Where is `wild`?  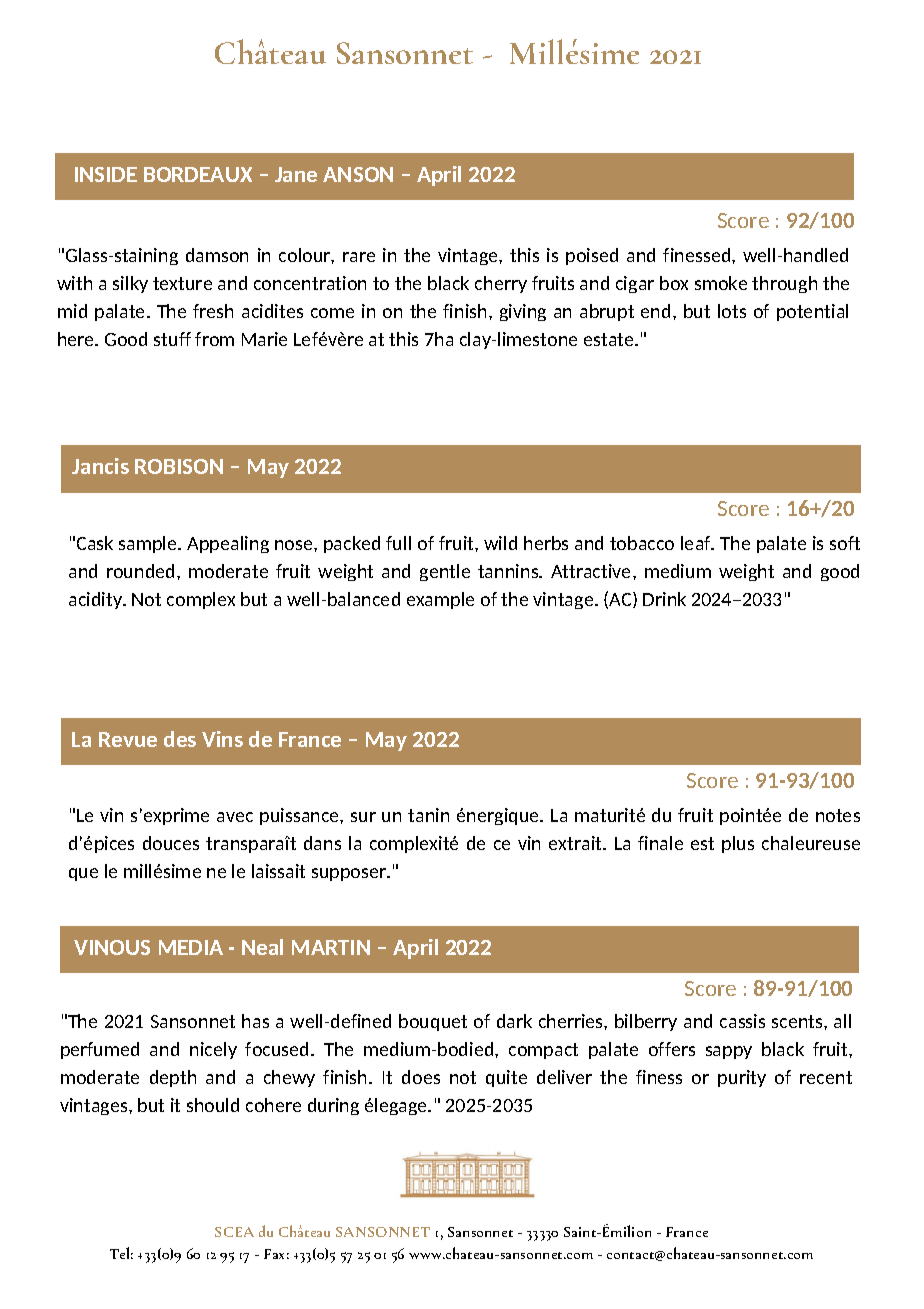 wild is located at coordinates (500, 543).
